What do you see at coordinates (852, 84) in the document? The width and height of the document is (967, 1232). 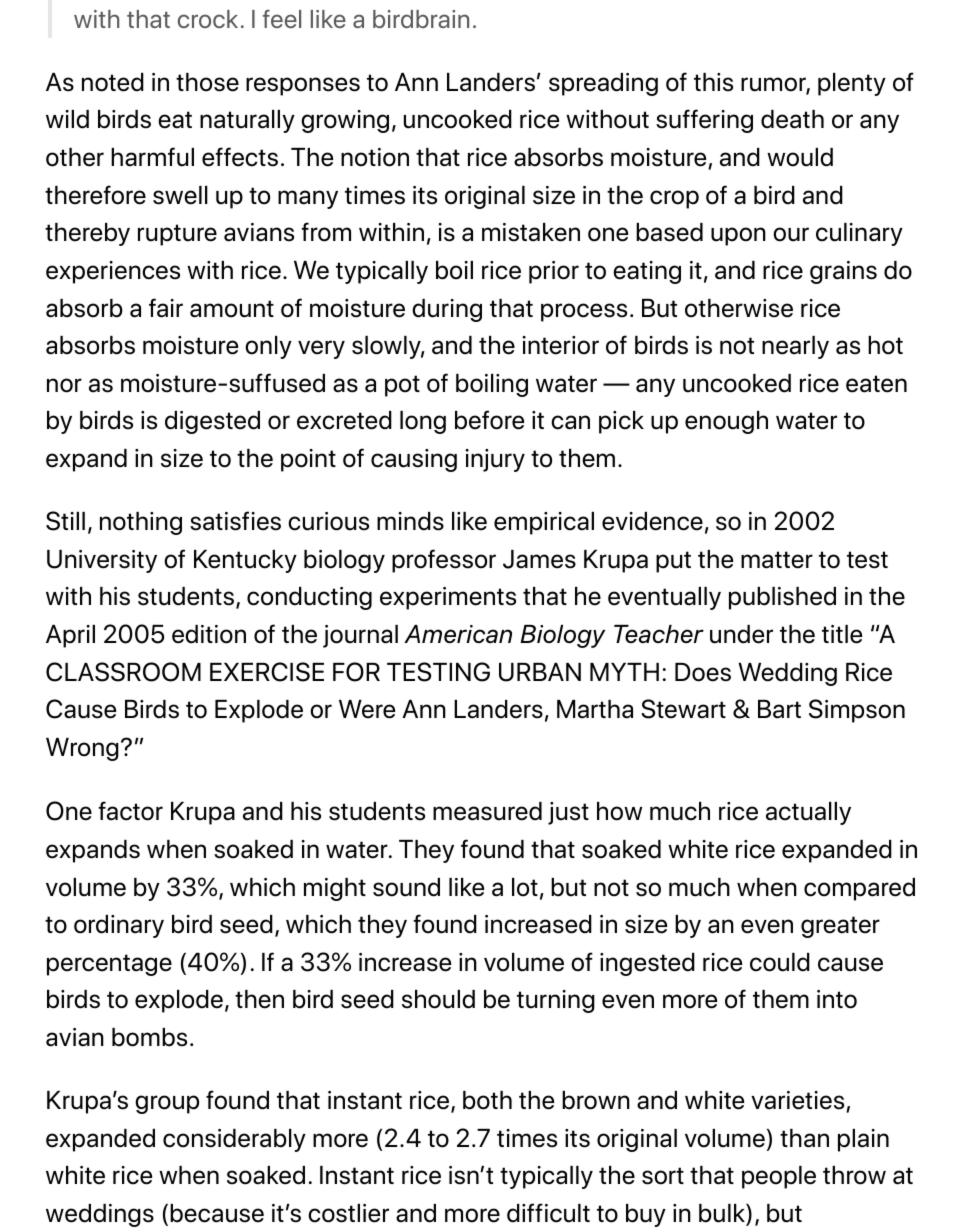 I see `plenty` at bounding box center [852, 84].
